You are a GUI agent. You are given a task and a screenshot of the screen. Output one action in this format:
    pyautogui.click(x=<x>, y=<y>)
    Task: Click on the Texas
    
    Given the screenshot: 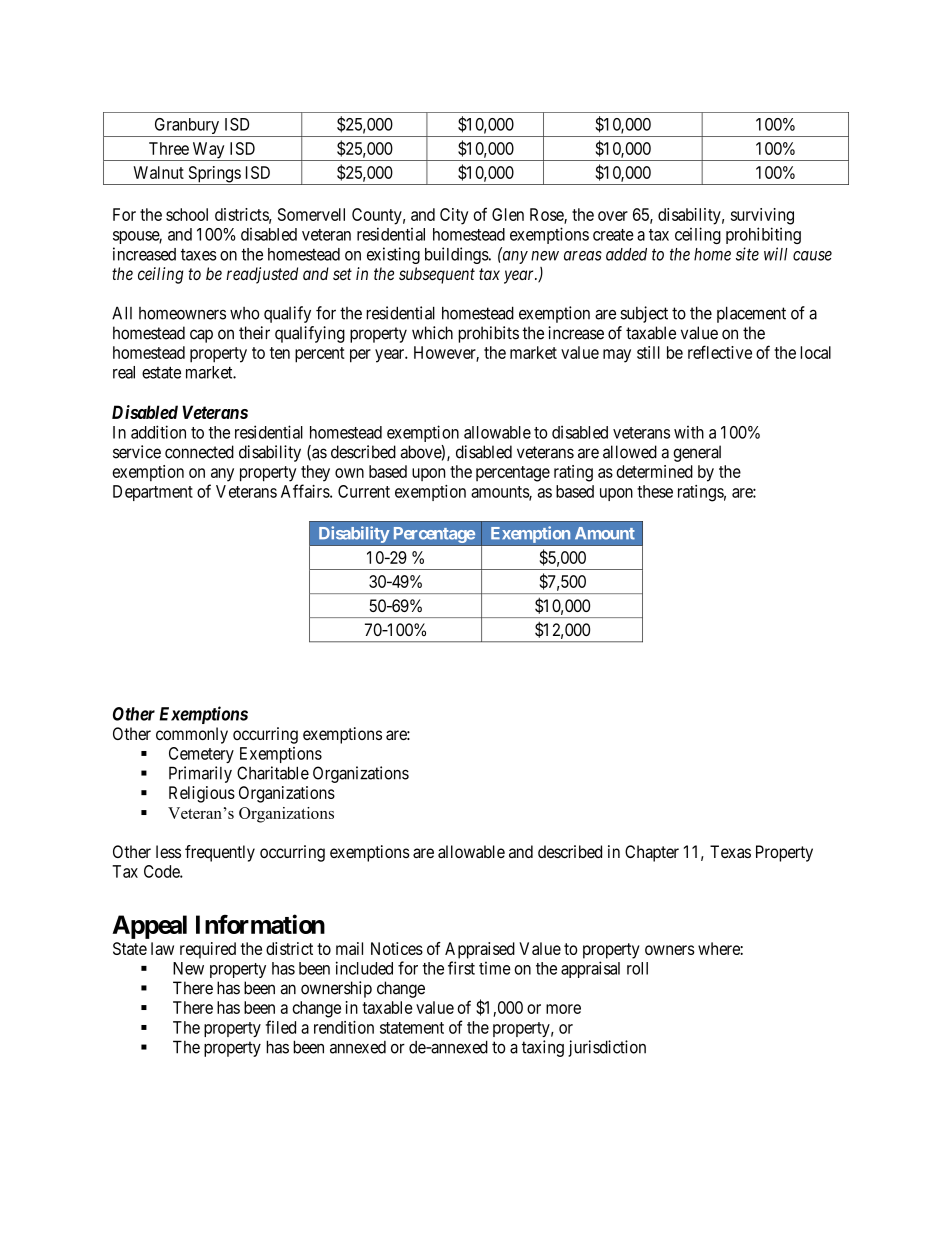 What is the action you would take?
    pyautogui.click(x=730, y=851)
